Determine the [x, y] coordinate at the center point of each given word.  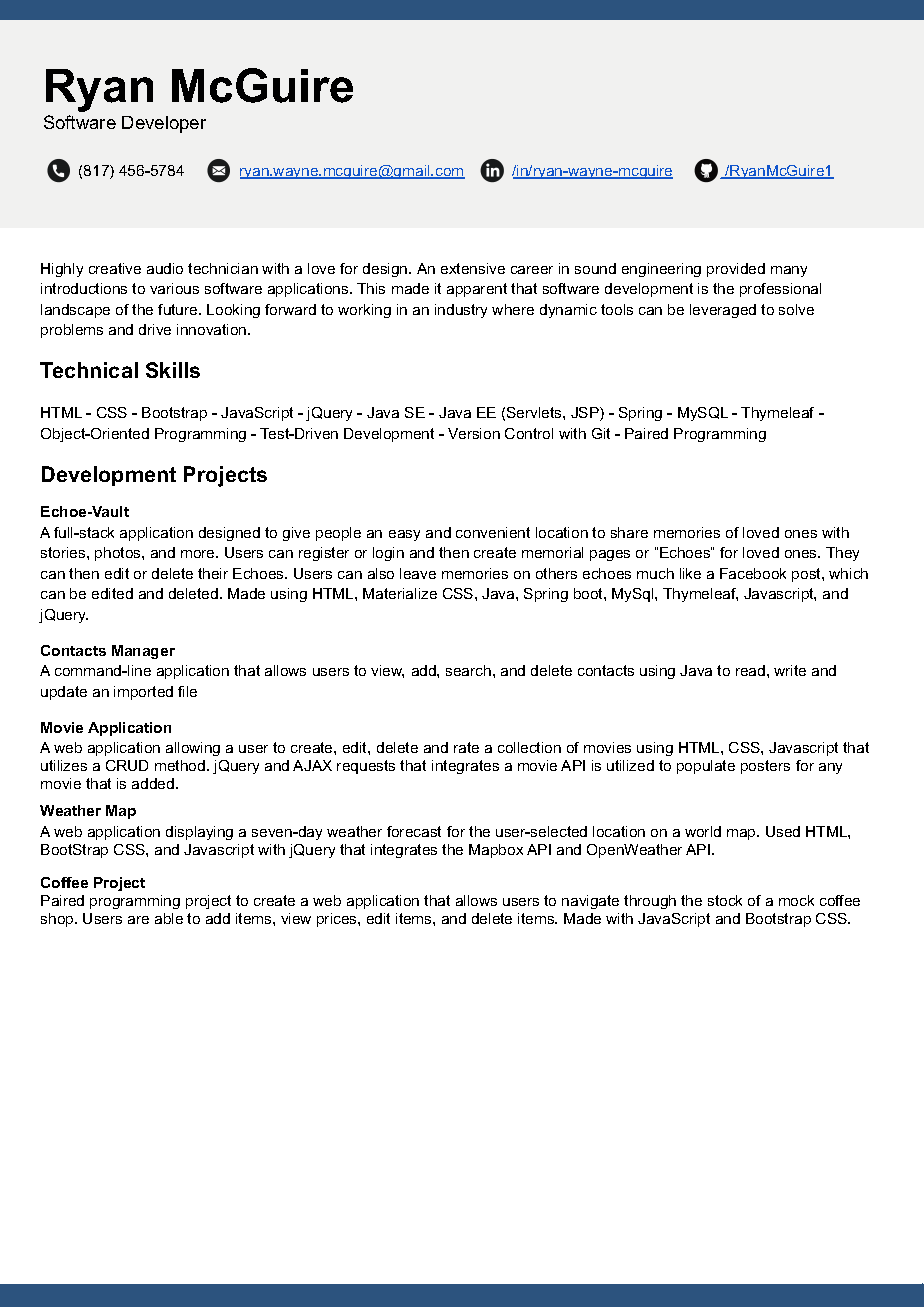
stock [725, 900]
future [179, 309]
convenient [493, 532]
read [750, 670]
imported [143, 693]
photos [119, 554]
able [169, 918]
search [468, 670]
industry [461, 311]
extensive [473, 268]
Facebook [753, 573]
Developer [164, 124]
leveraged [723, 311]
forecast [414, 831]
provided [736, 270]
